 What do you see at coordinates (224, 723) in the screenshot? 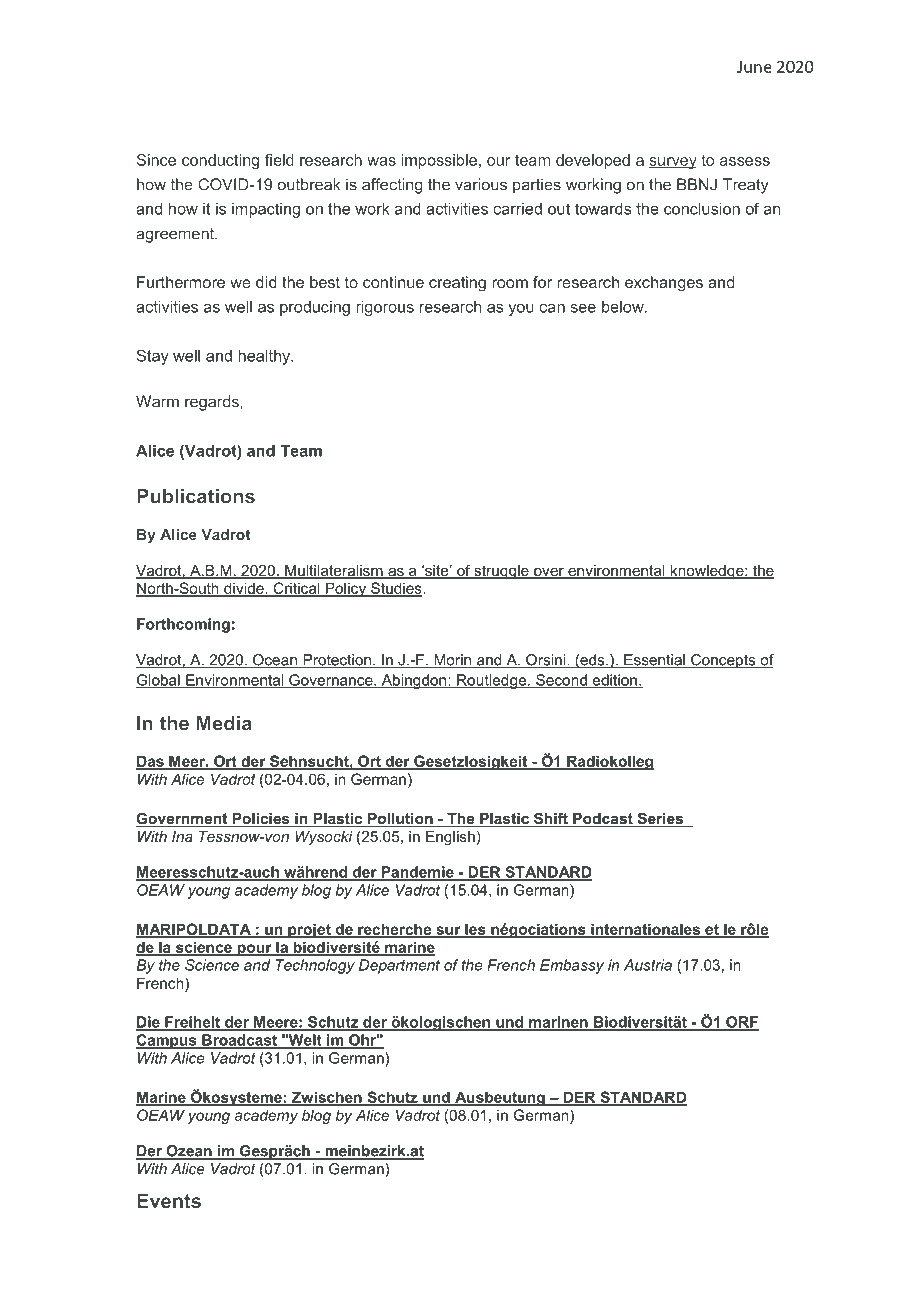
I see `Media` at bounding box center [224, 723].
